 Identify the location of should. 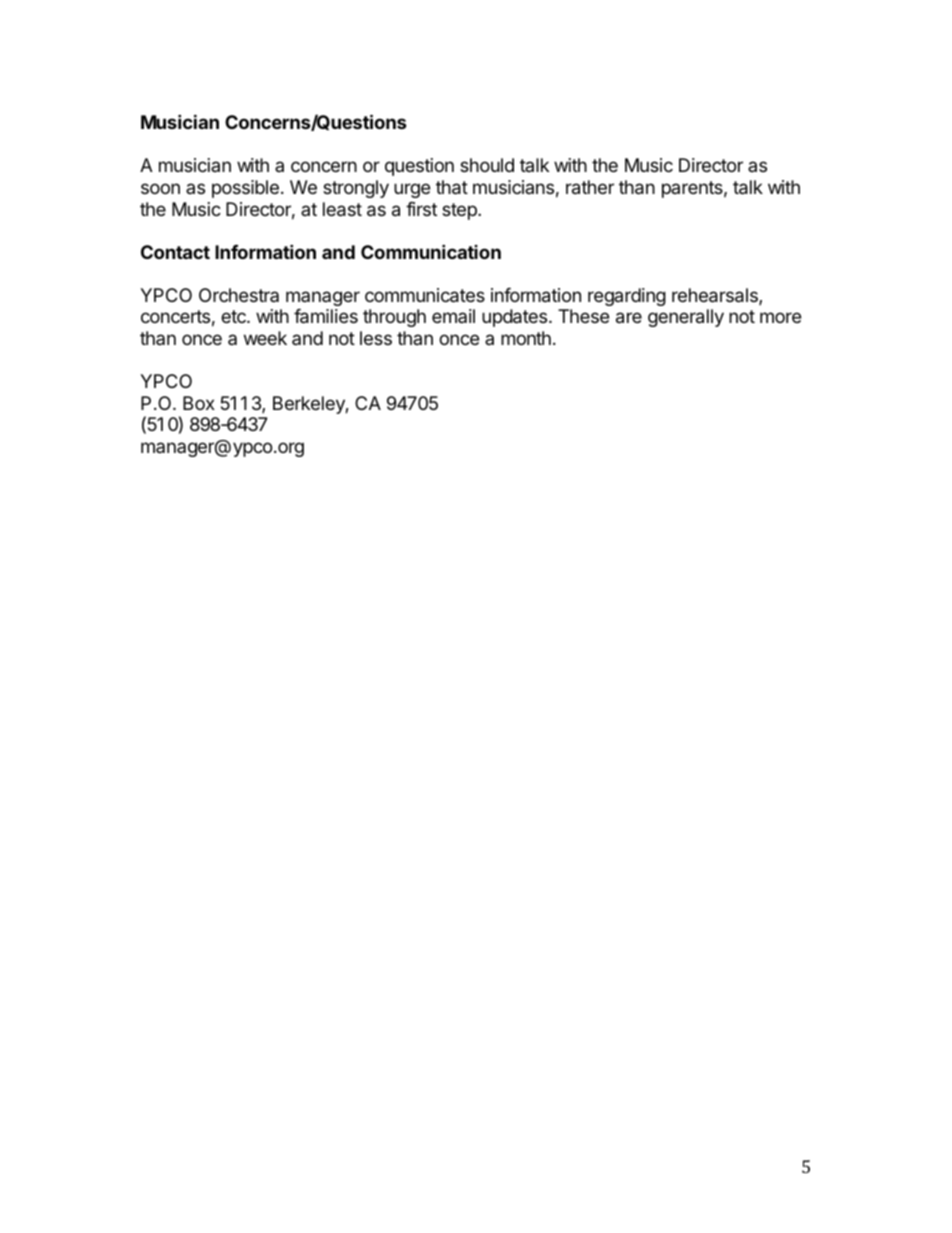
(487, 165).
